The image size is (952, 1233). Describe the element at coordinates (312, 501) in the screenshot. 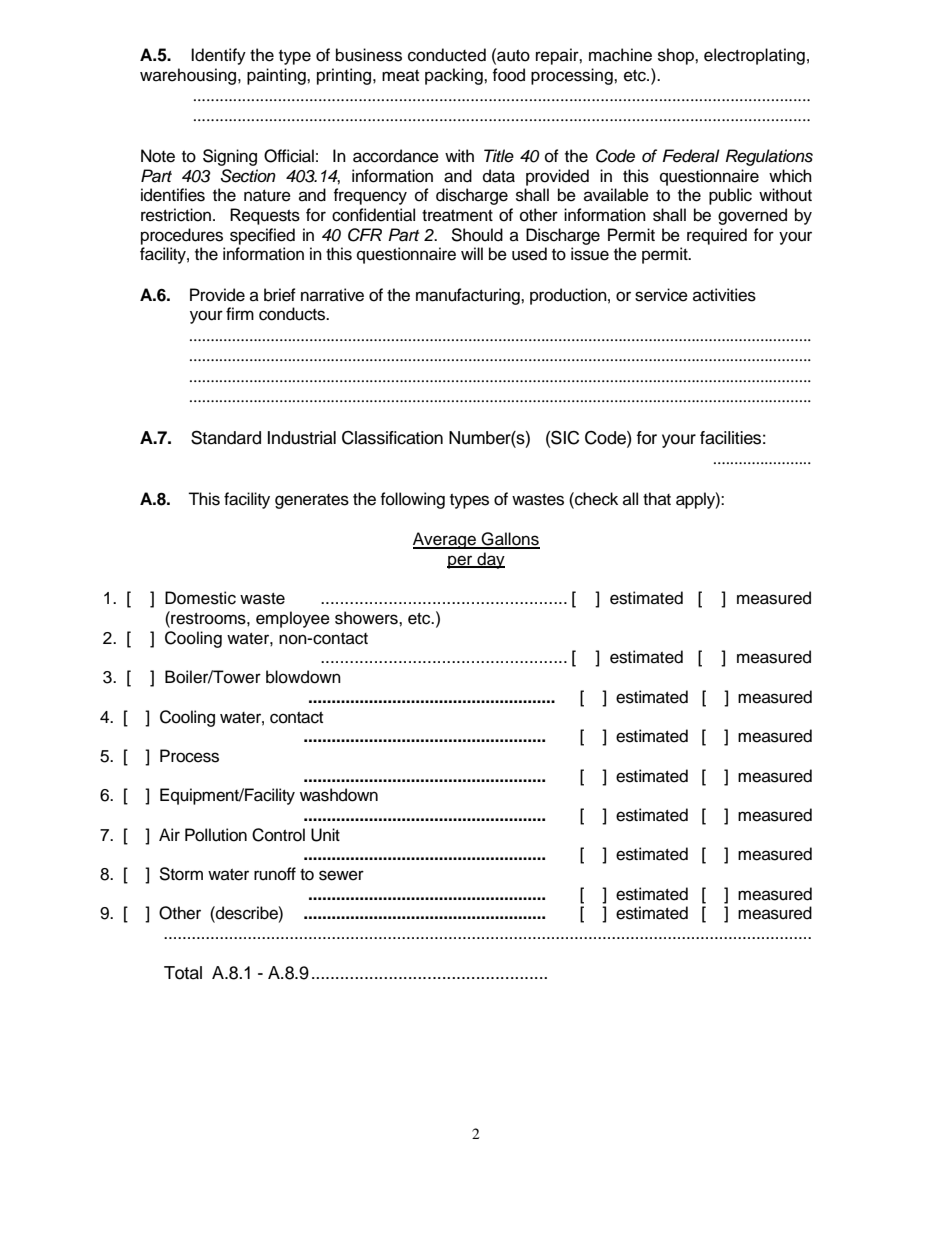

I see `generates` at that location.
